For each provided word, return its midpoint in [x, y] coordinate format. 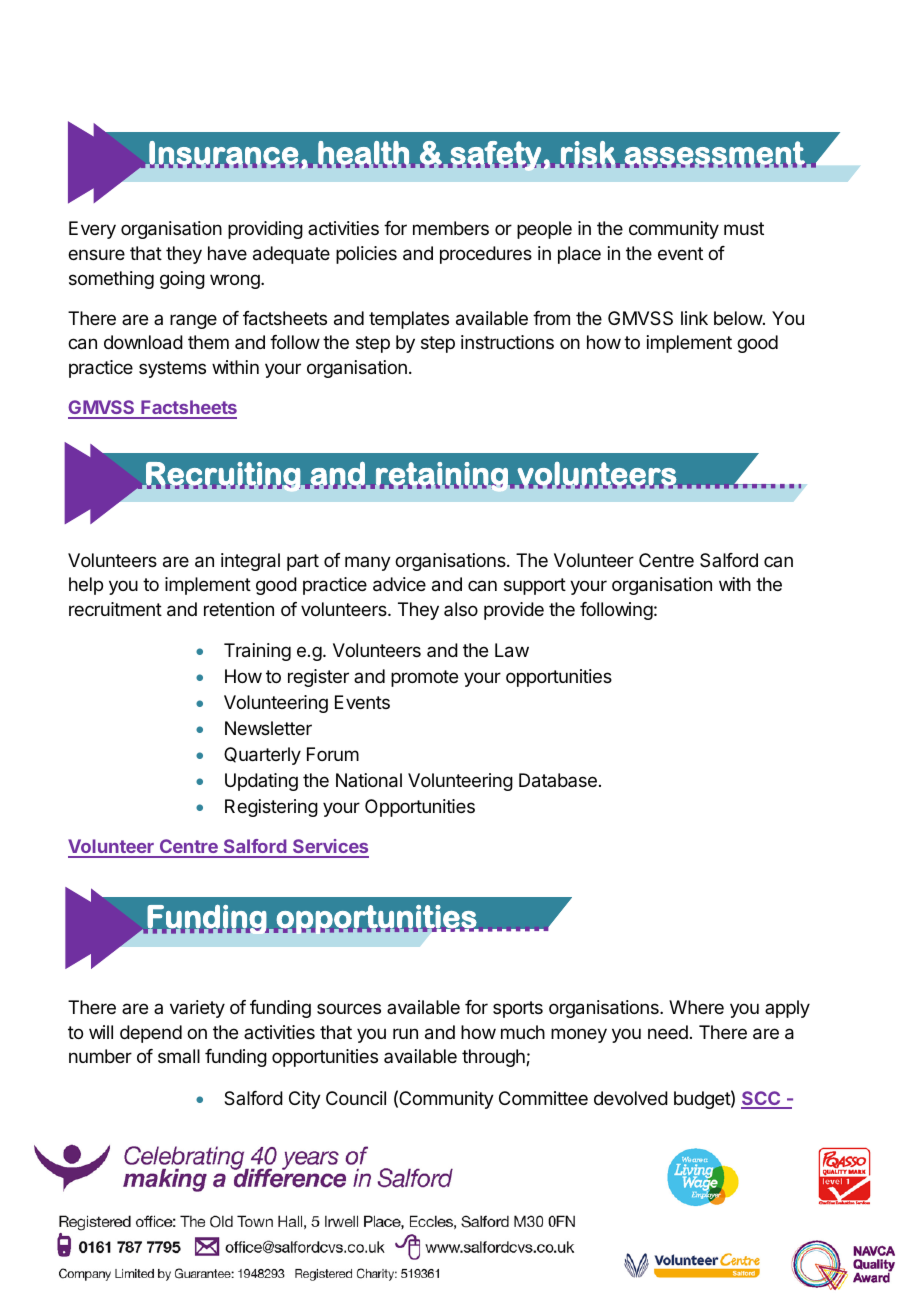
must [744, 228]
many [368, 563]
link [694, 318]
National [369, 780]
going [182, 280]
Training [257, 652]
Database [558, 780]
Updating [261, 782]
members [451, 228]
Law [512, 650]
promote [424, 678]
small [179, 1056]
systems [172, 369]
